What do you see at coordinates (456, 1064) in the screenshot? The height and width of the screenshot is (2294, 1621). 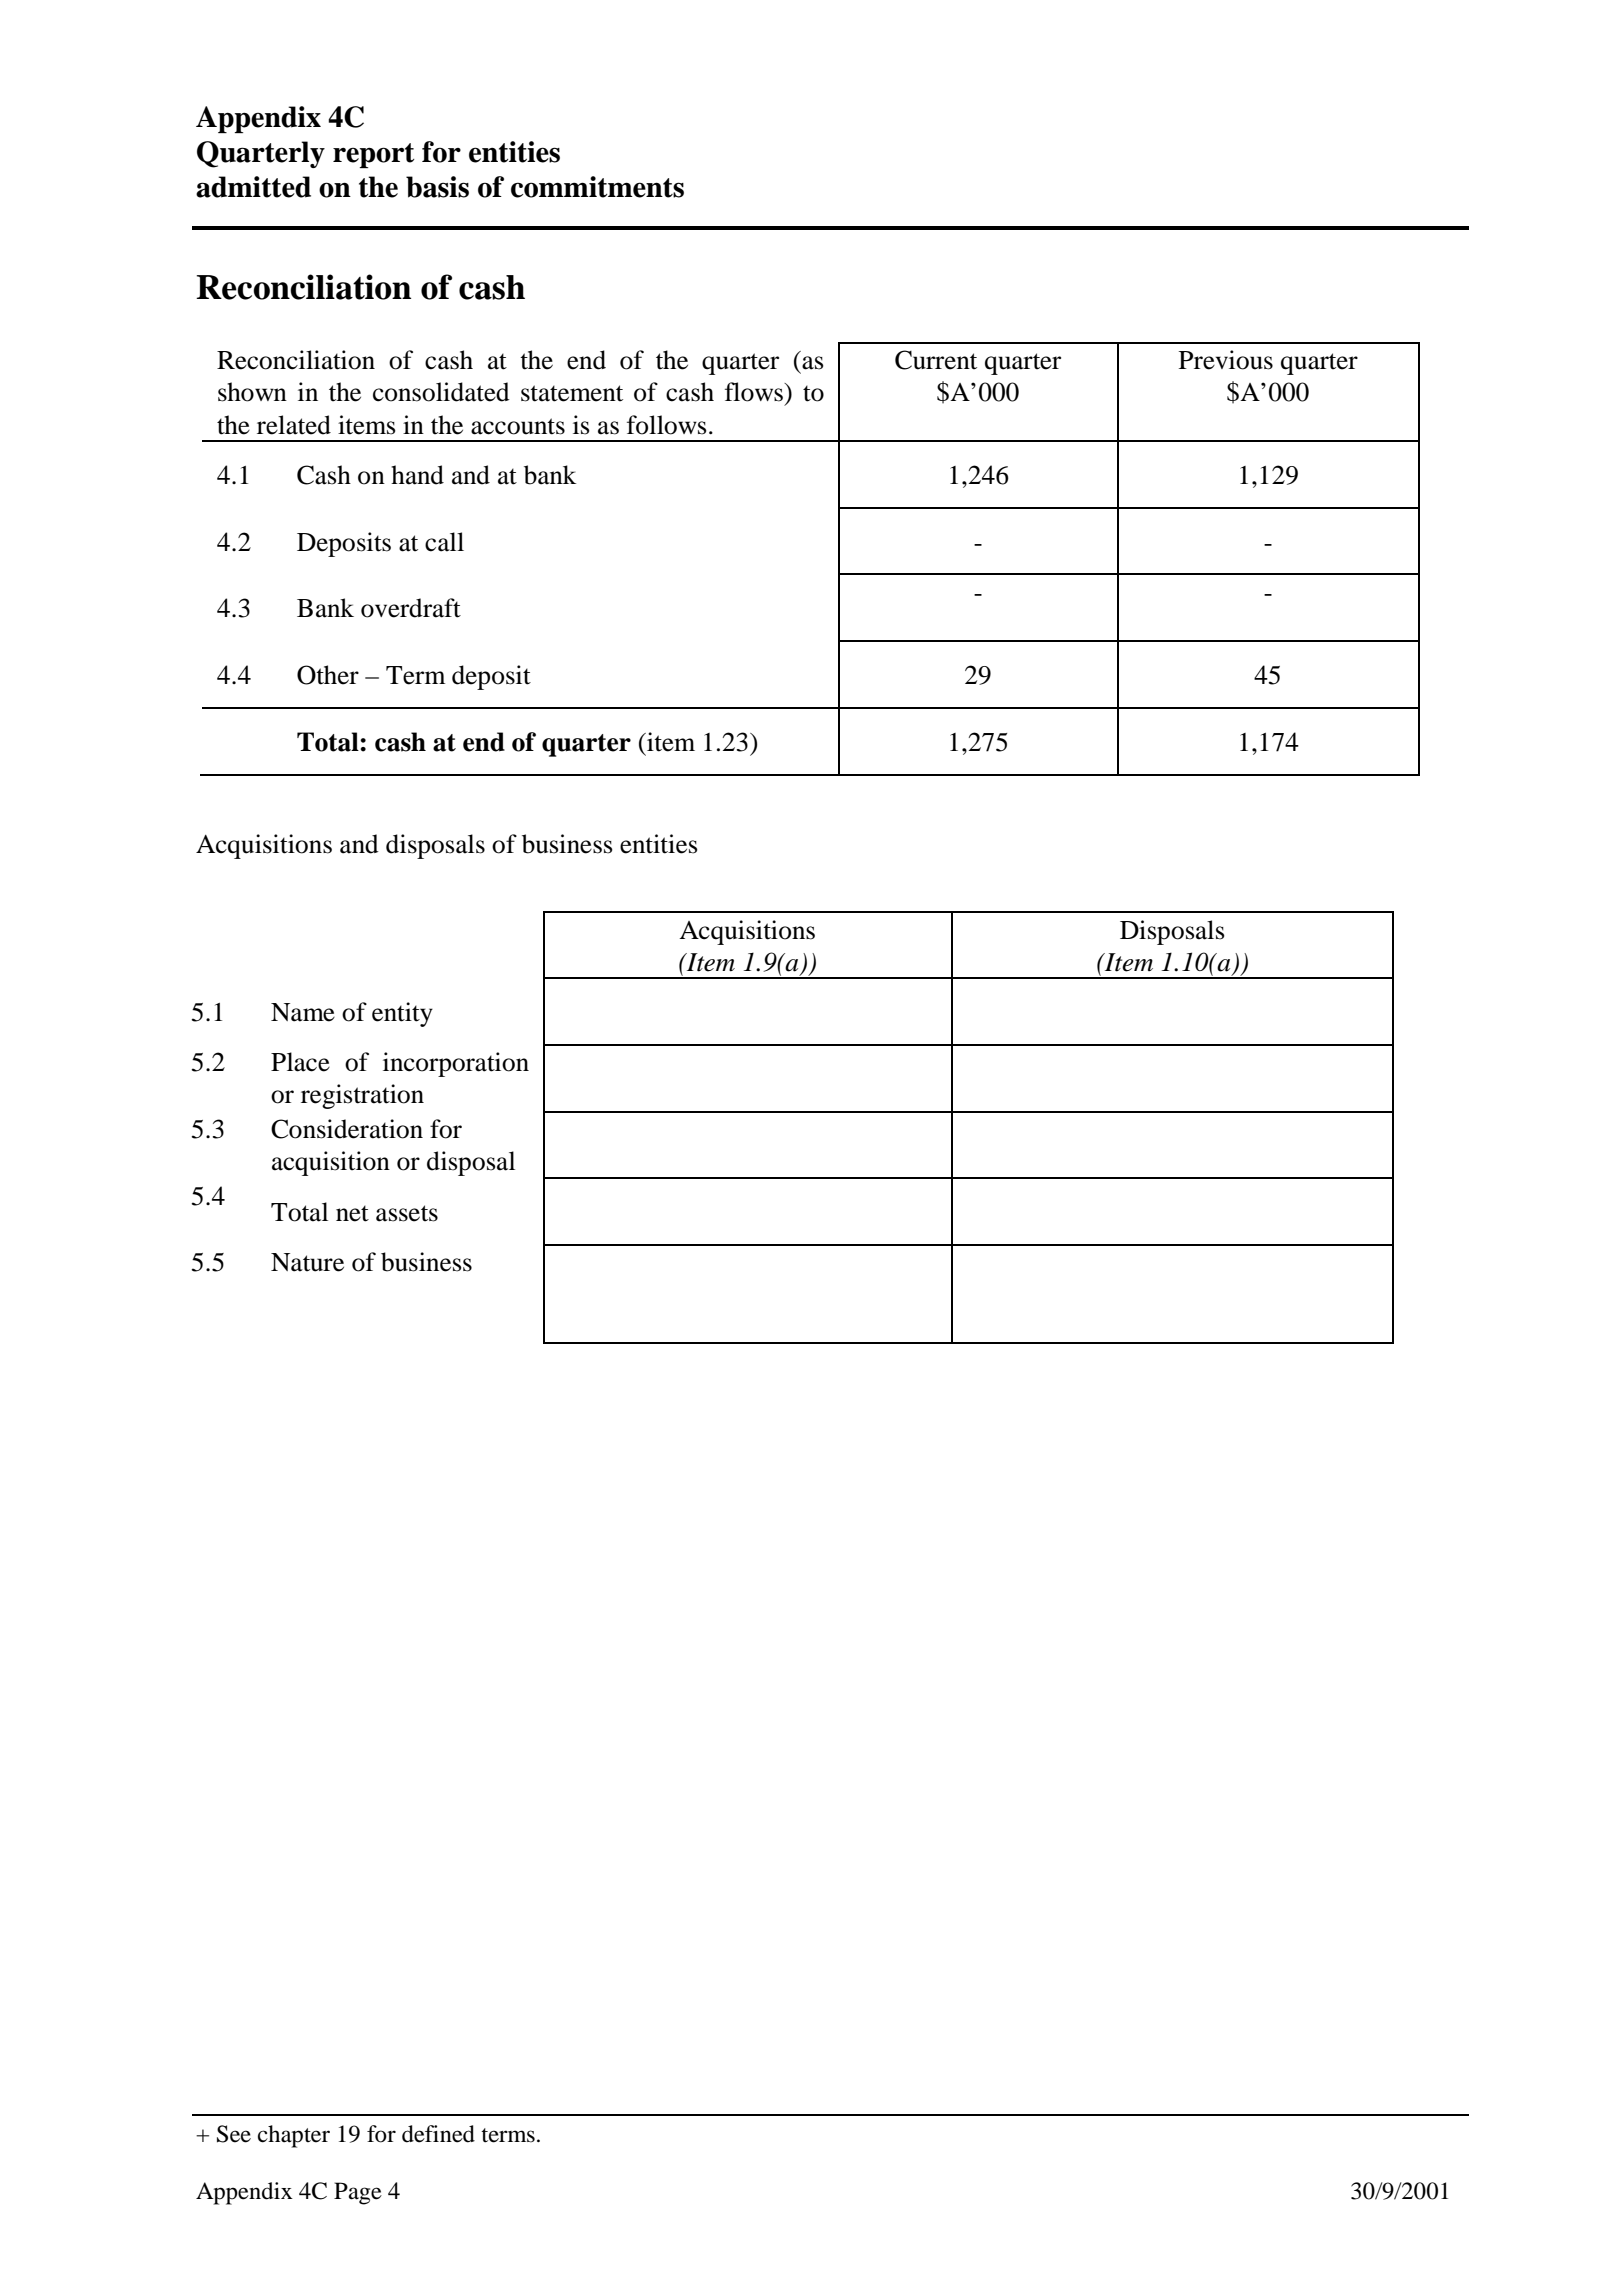 I see `incorporation` at bounding box center [456, 1064].
